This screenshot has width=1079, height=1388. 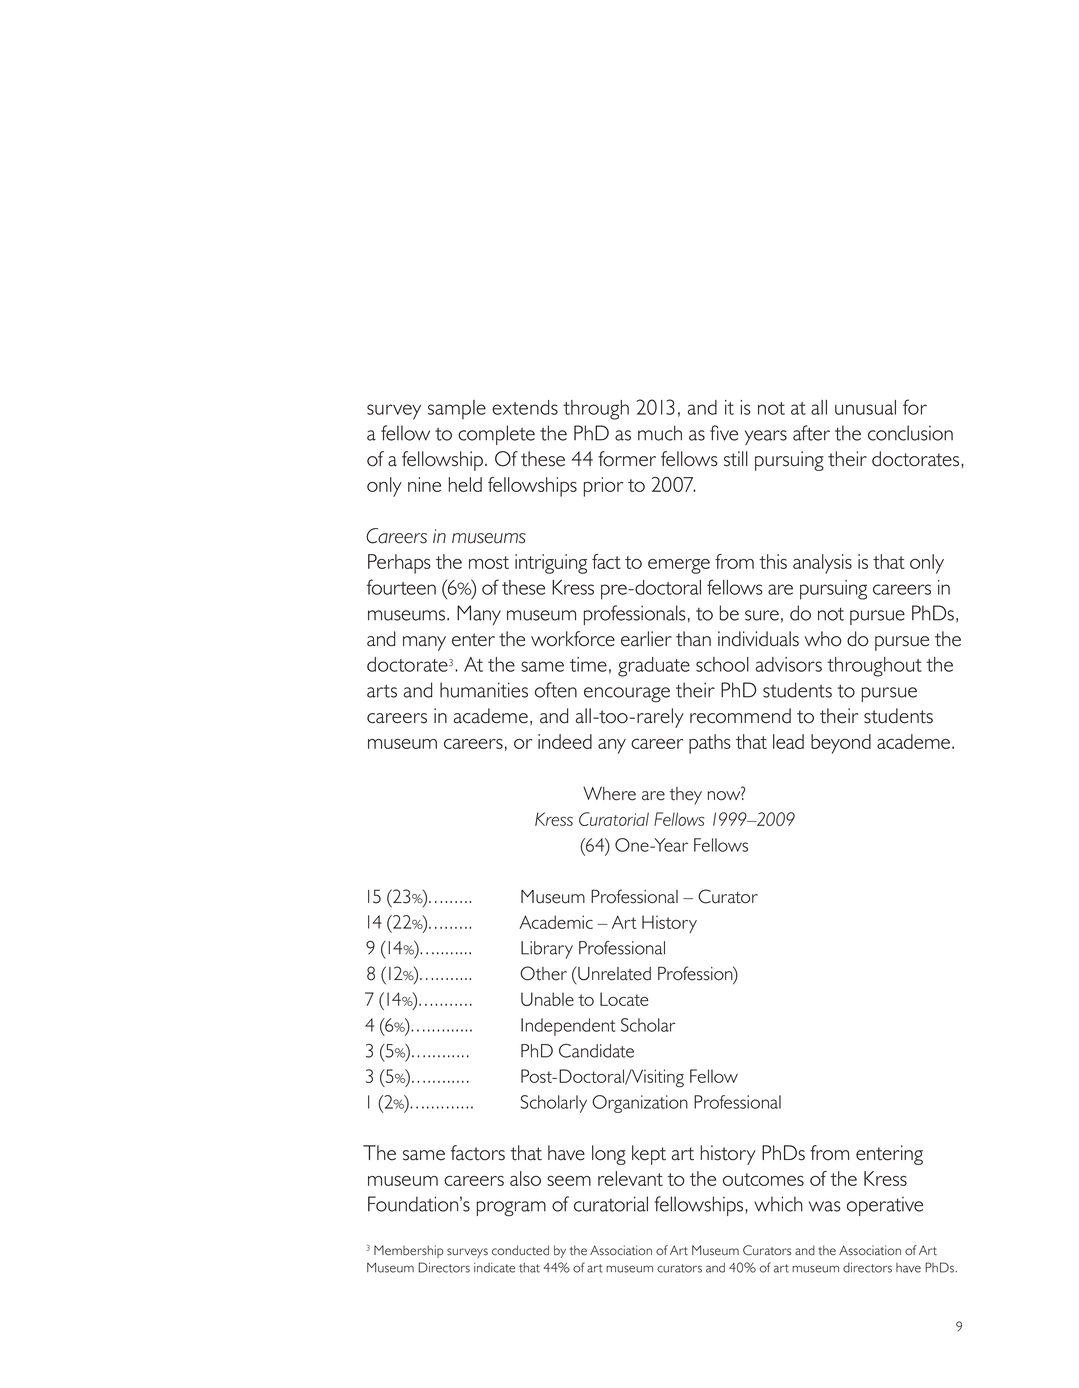 I want to click on sample, so click(x=457, y=410).
